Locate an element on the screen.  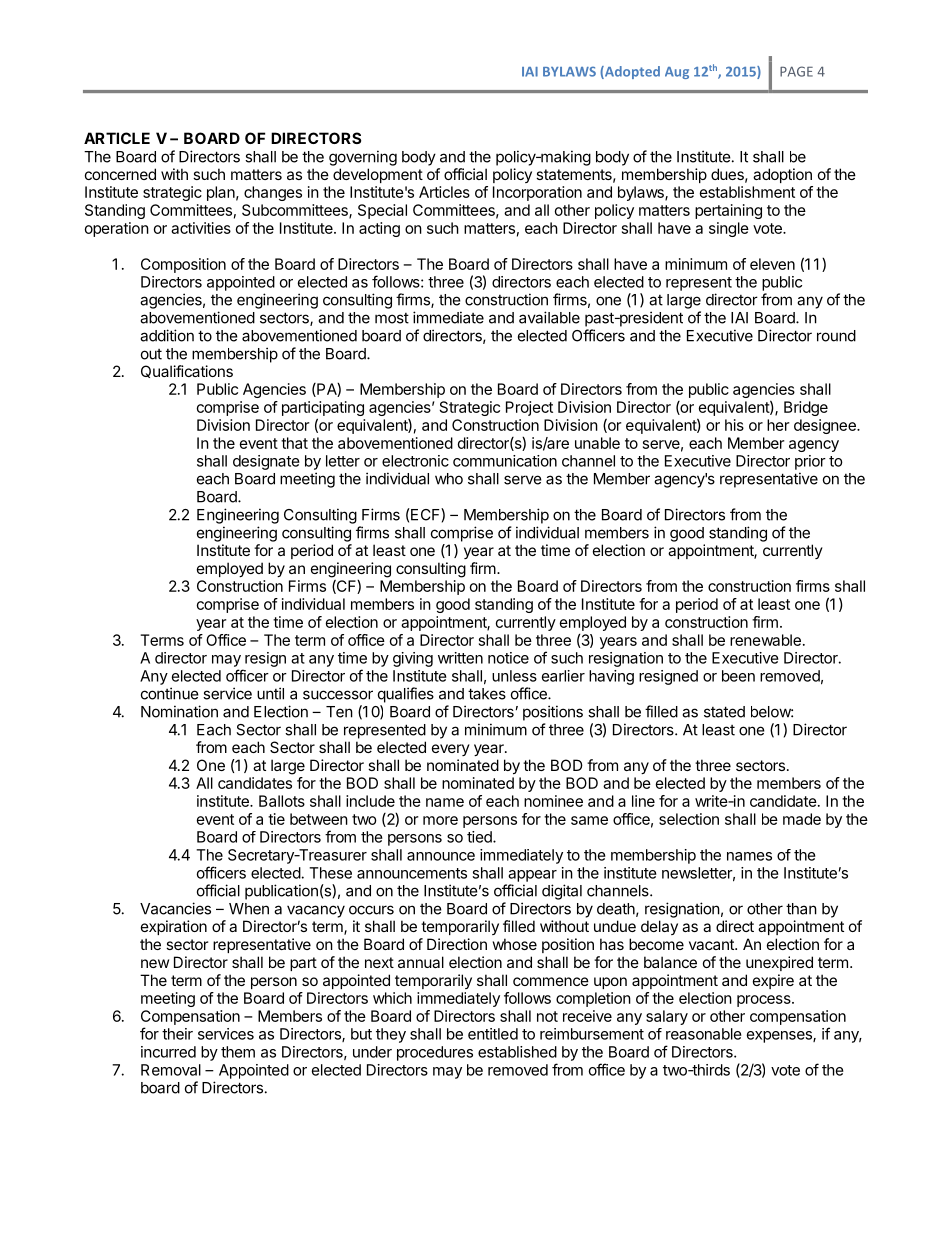
their is located at coordinates (177, 1034).
